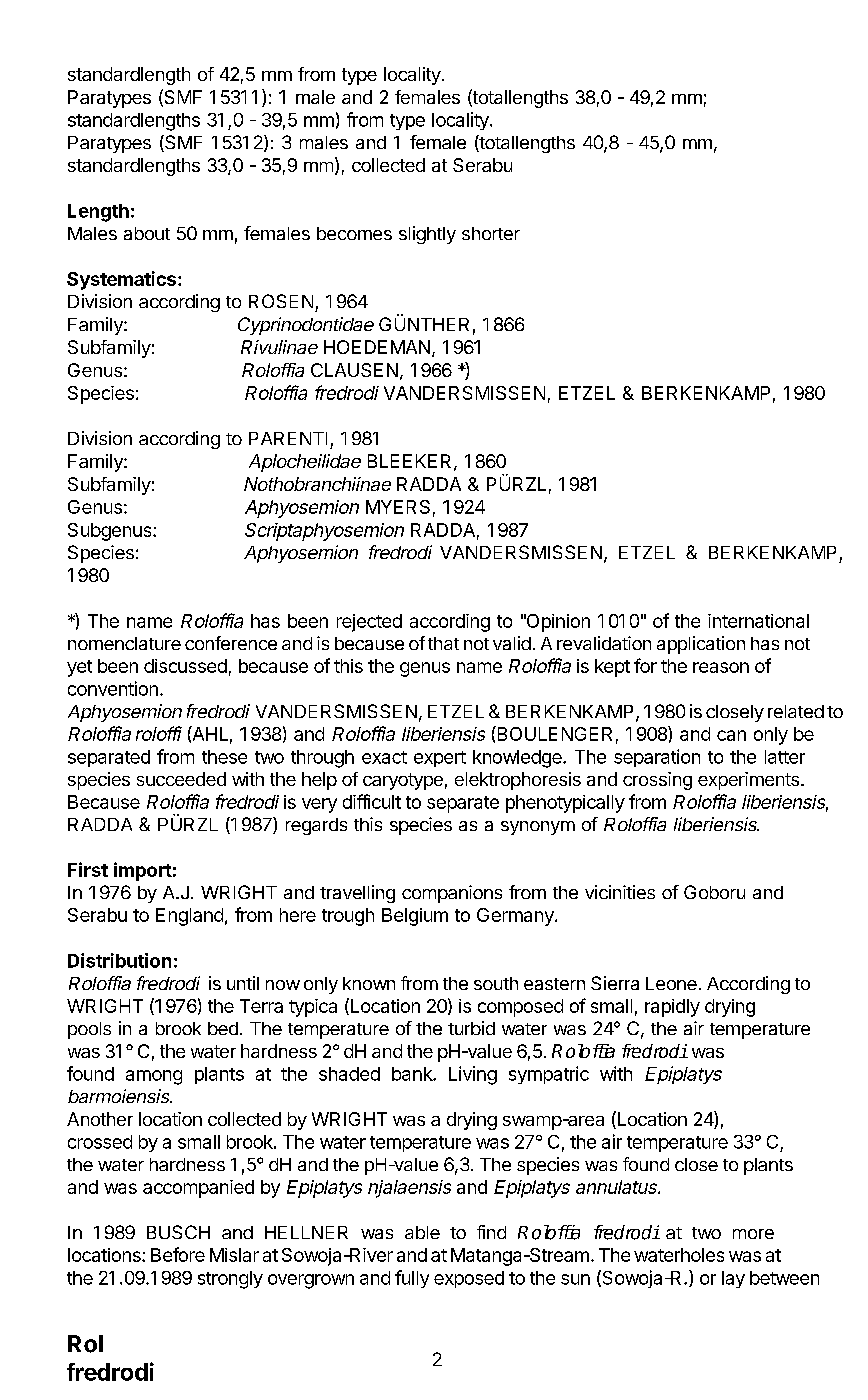 Image resolution: width=868 pixels, height=1400 pixels. What do you see at coordinates (471, 1028) in the screenshot?
I see `turbid` at bounding box center [471, 1028].
